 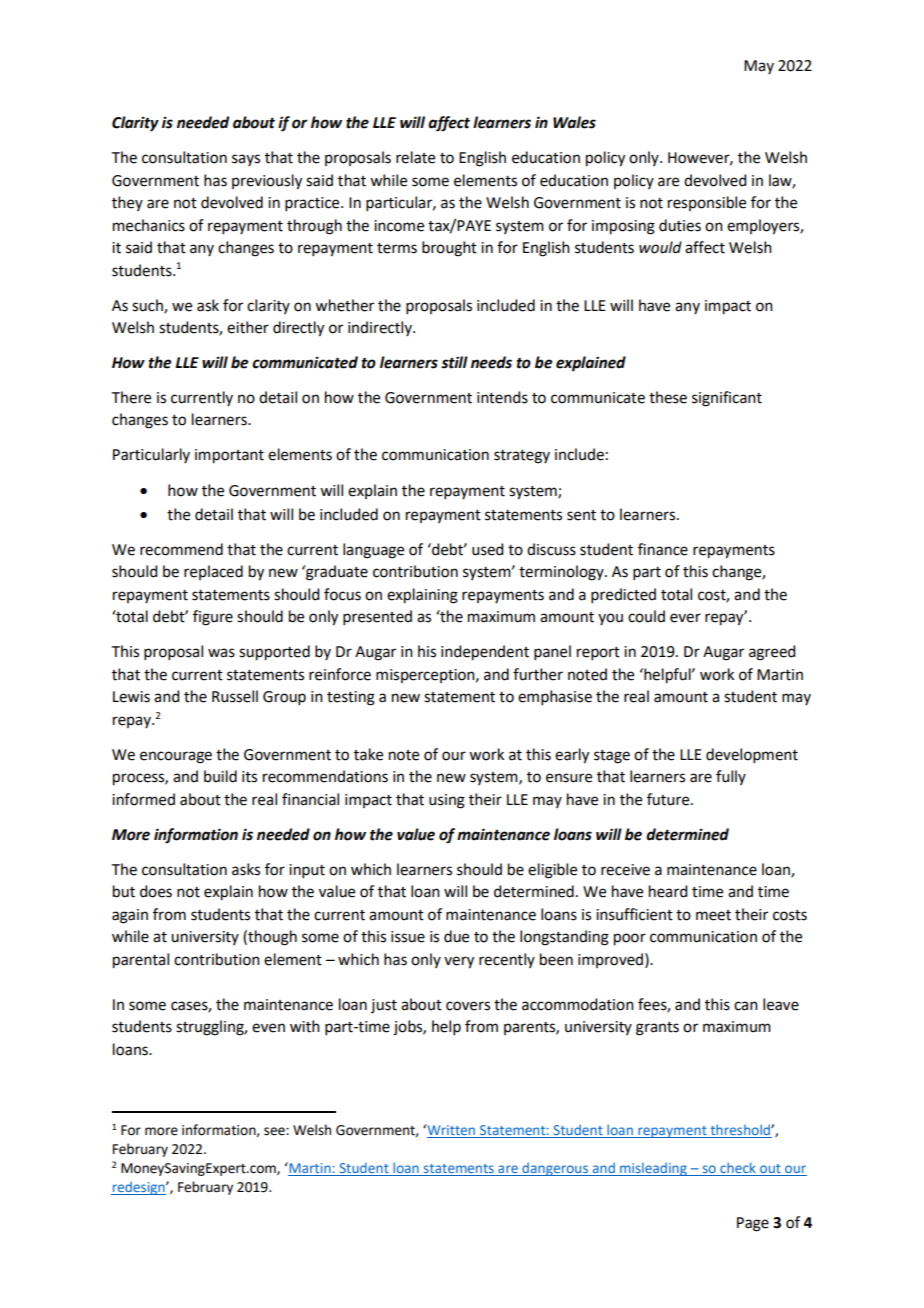 I want to click on agreed, so click(x=772, y=653).
